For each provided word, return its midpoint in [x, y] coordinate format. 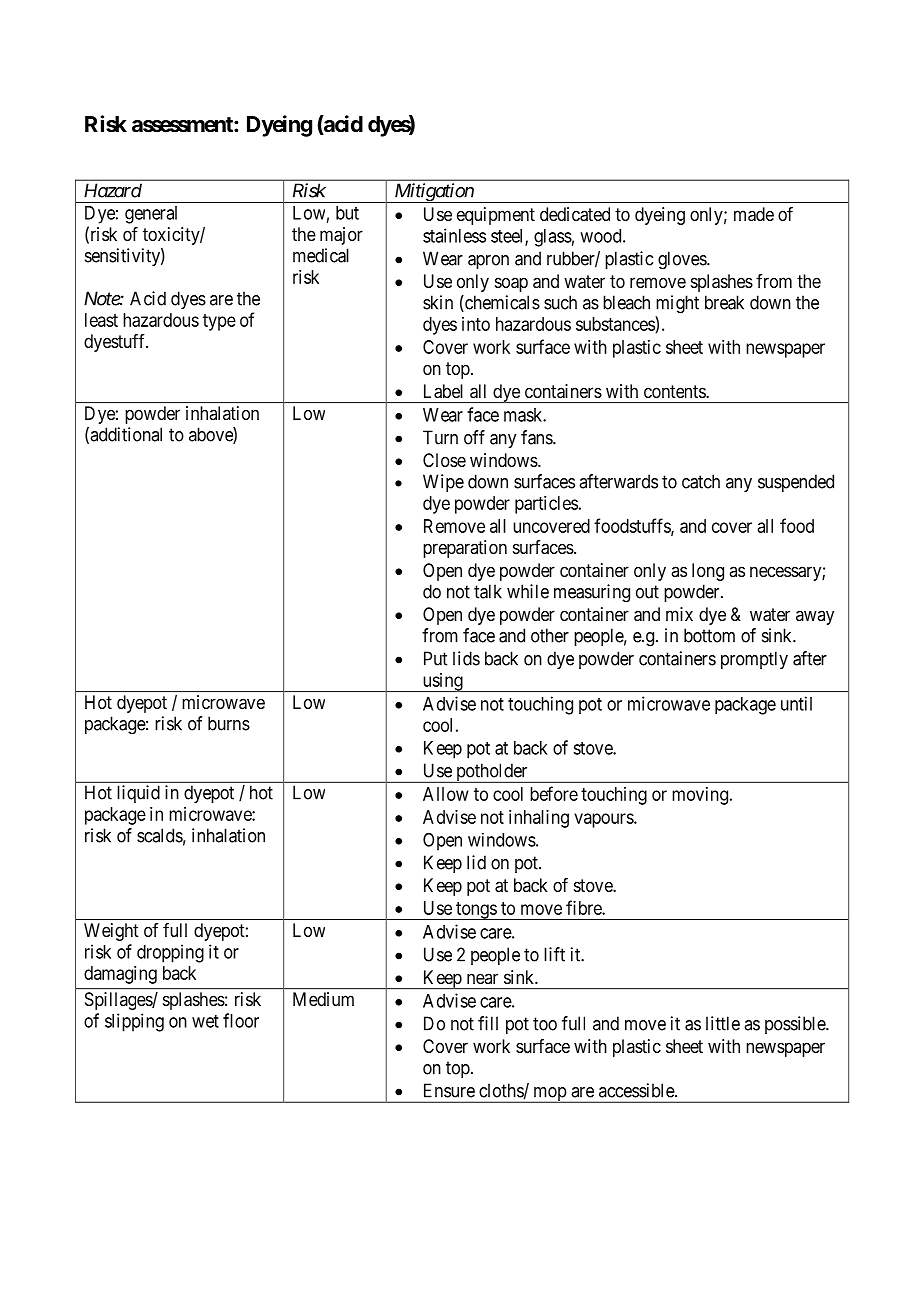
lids [466, 658]
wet [205, 1021]
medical [321, 255]
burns [229, 723]
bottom [709, 635]
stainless [454, 235]
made [754, 214]
